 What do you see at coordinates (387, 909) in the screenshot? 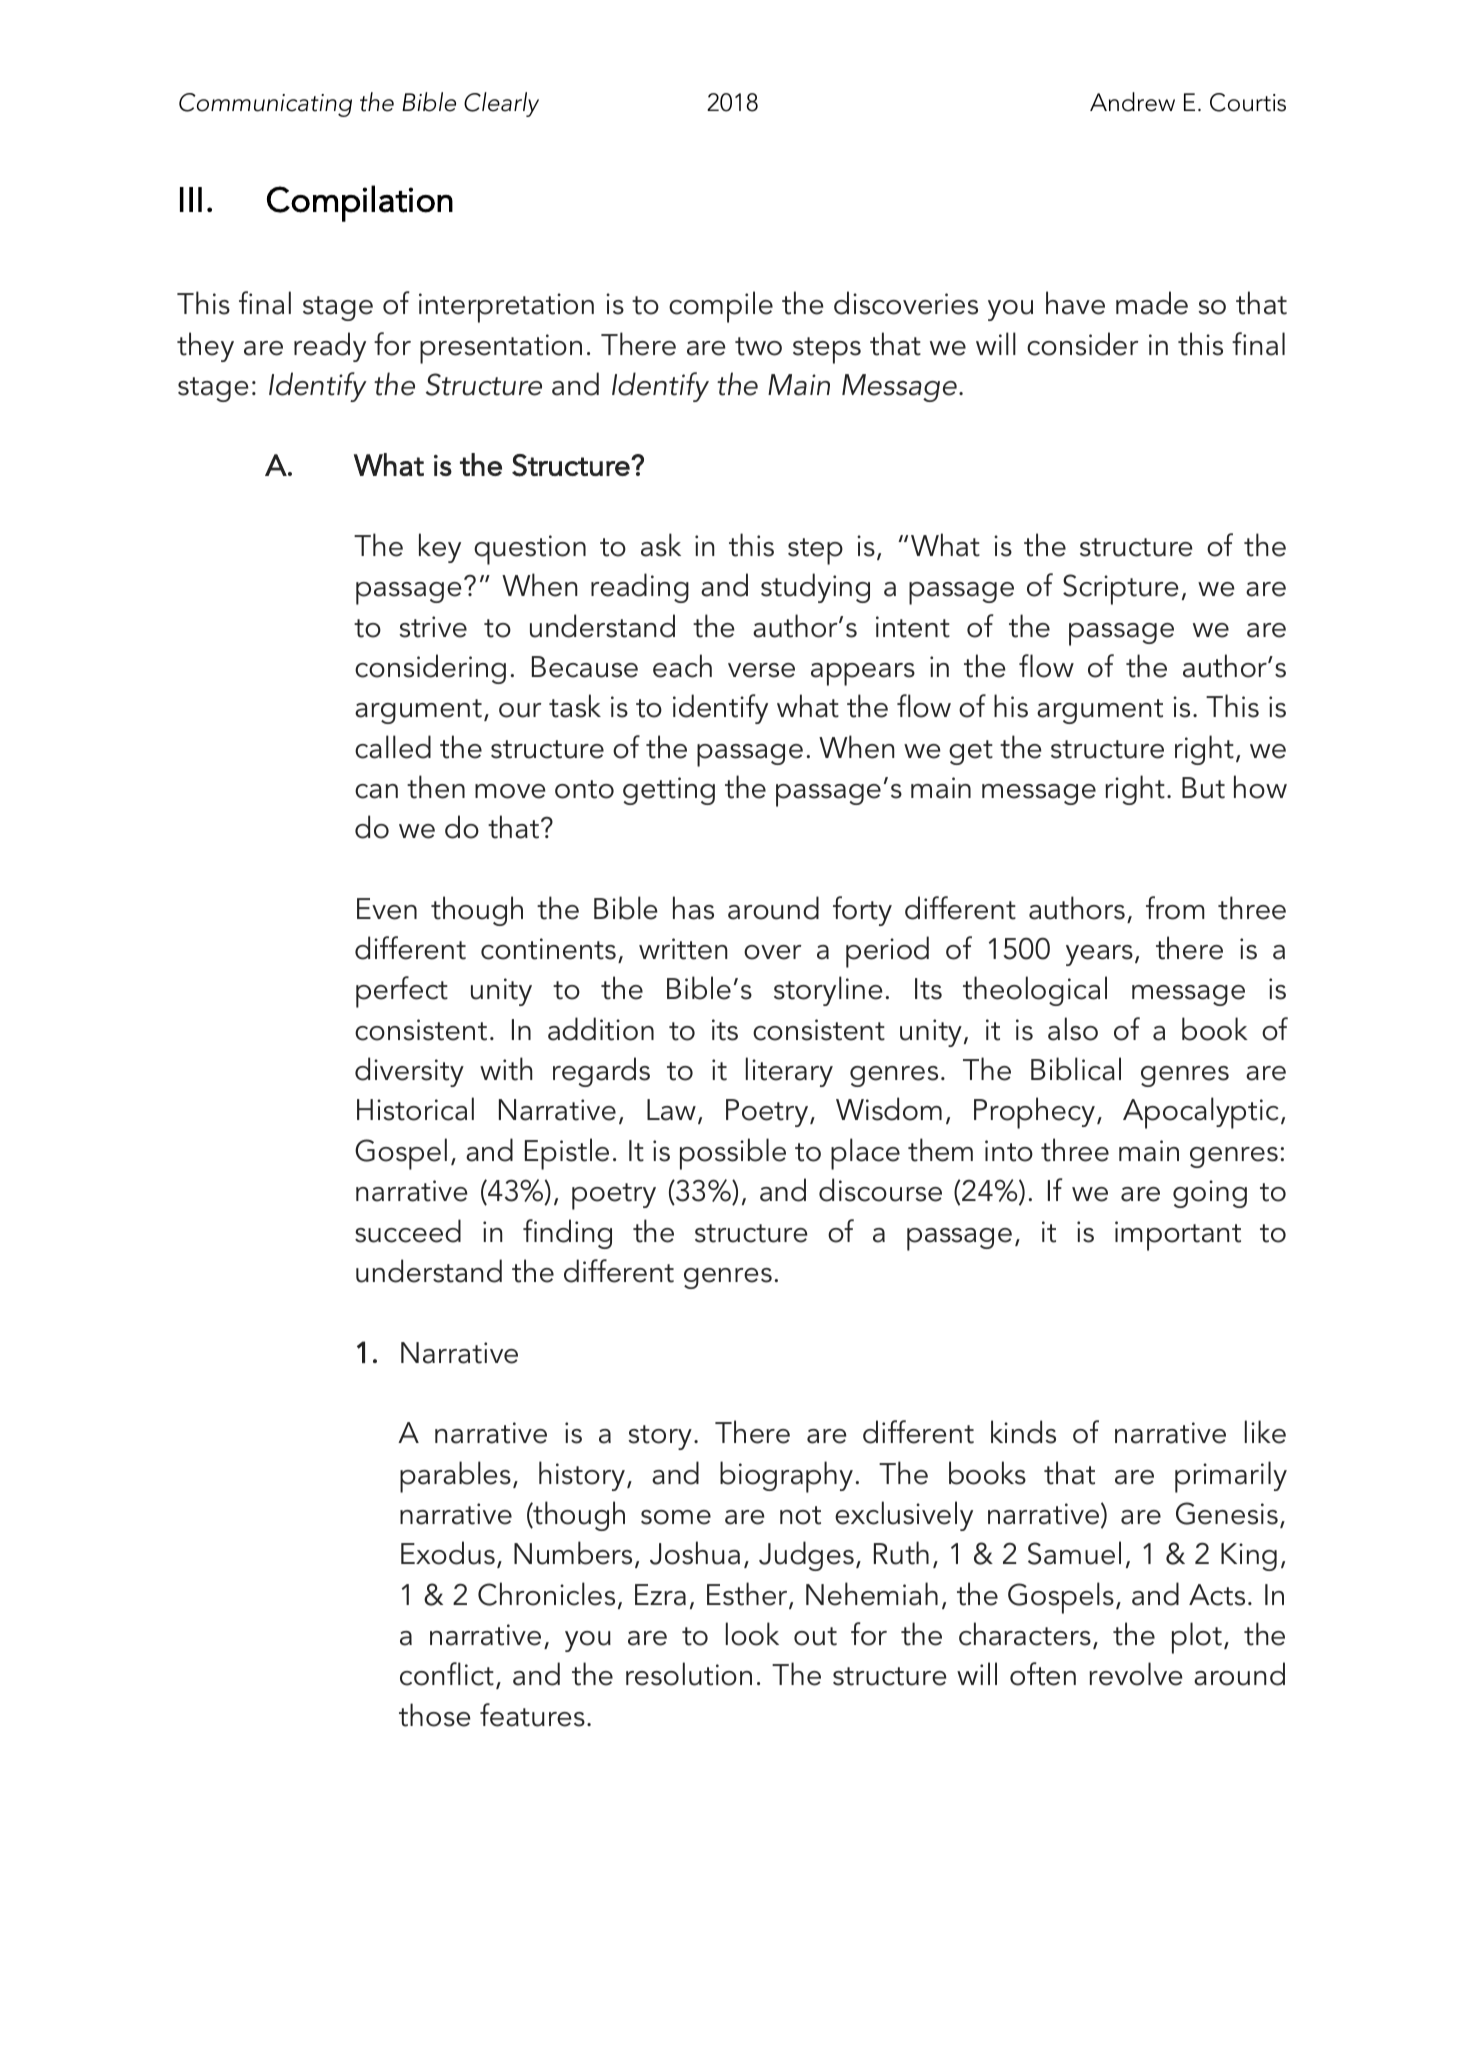
I see `Even` at bounding box center [387, 909].
